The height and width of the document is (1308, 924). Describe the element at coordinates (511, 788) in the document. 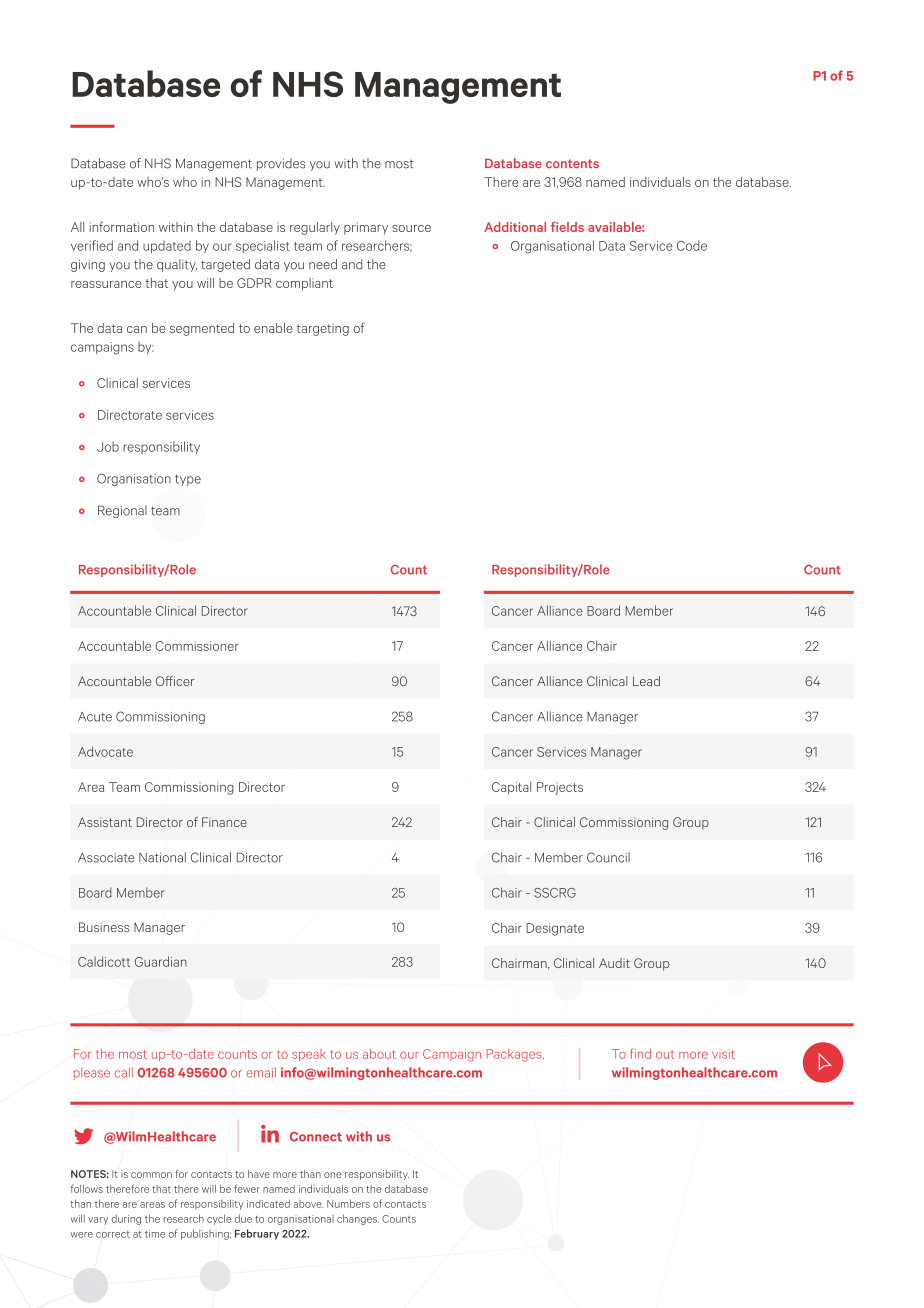

I see `Capital` at that location.
